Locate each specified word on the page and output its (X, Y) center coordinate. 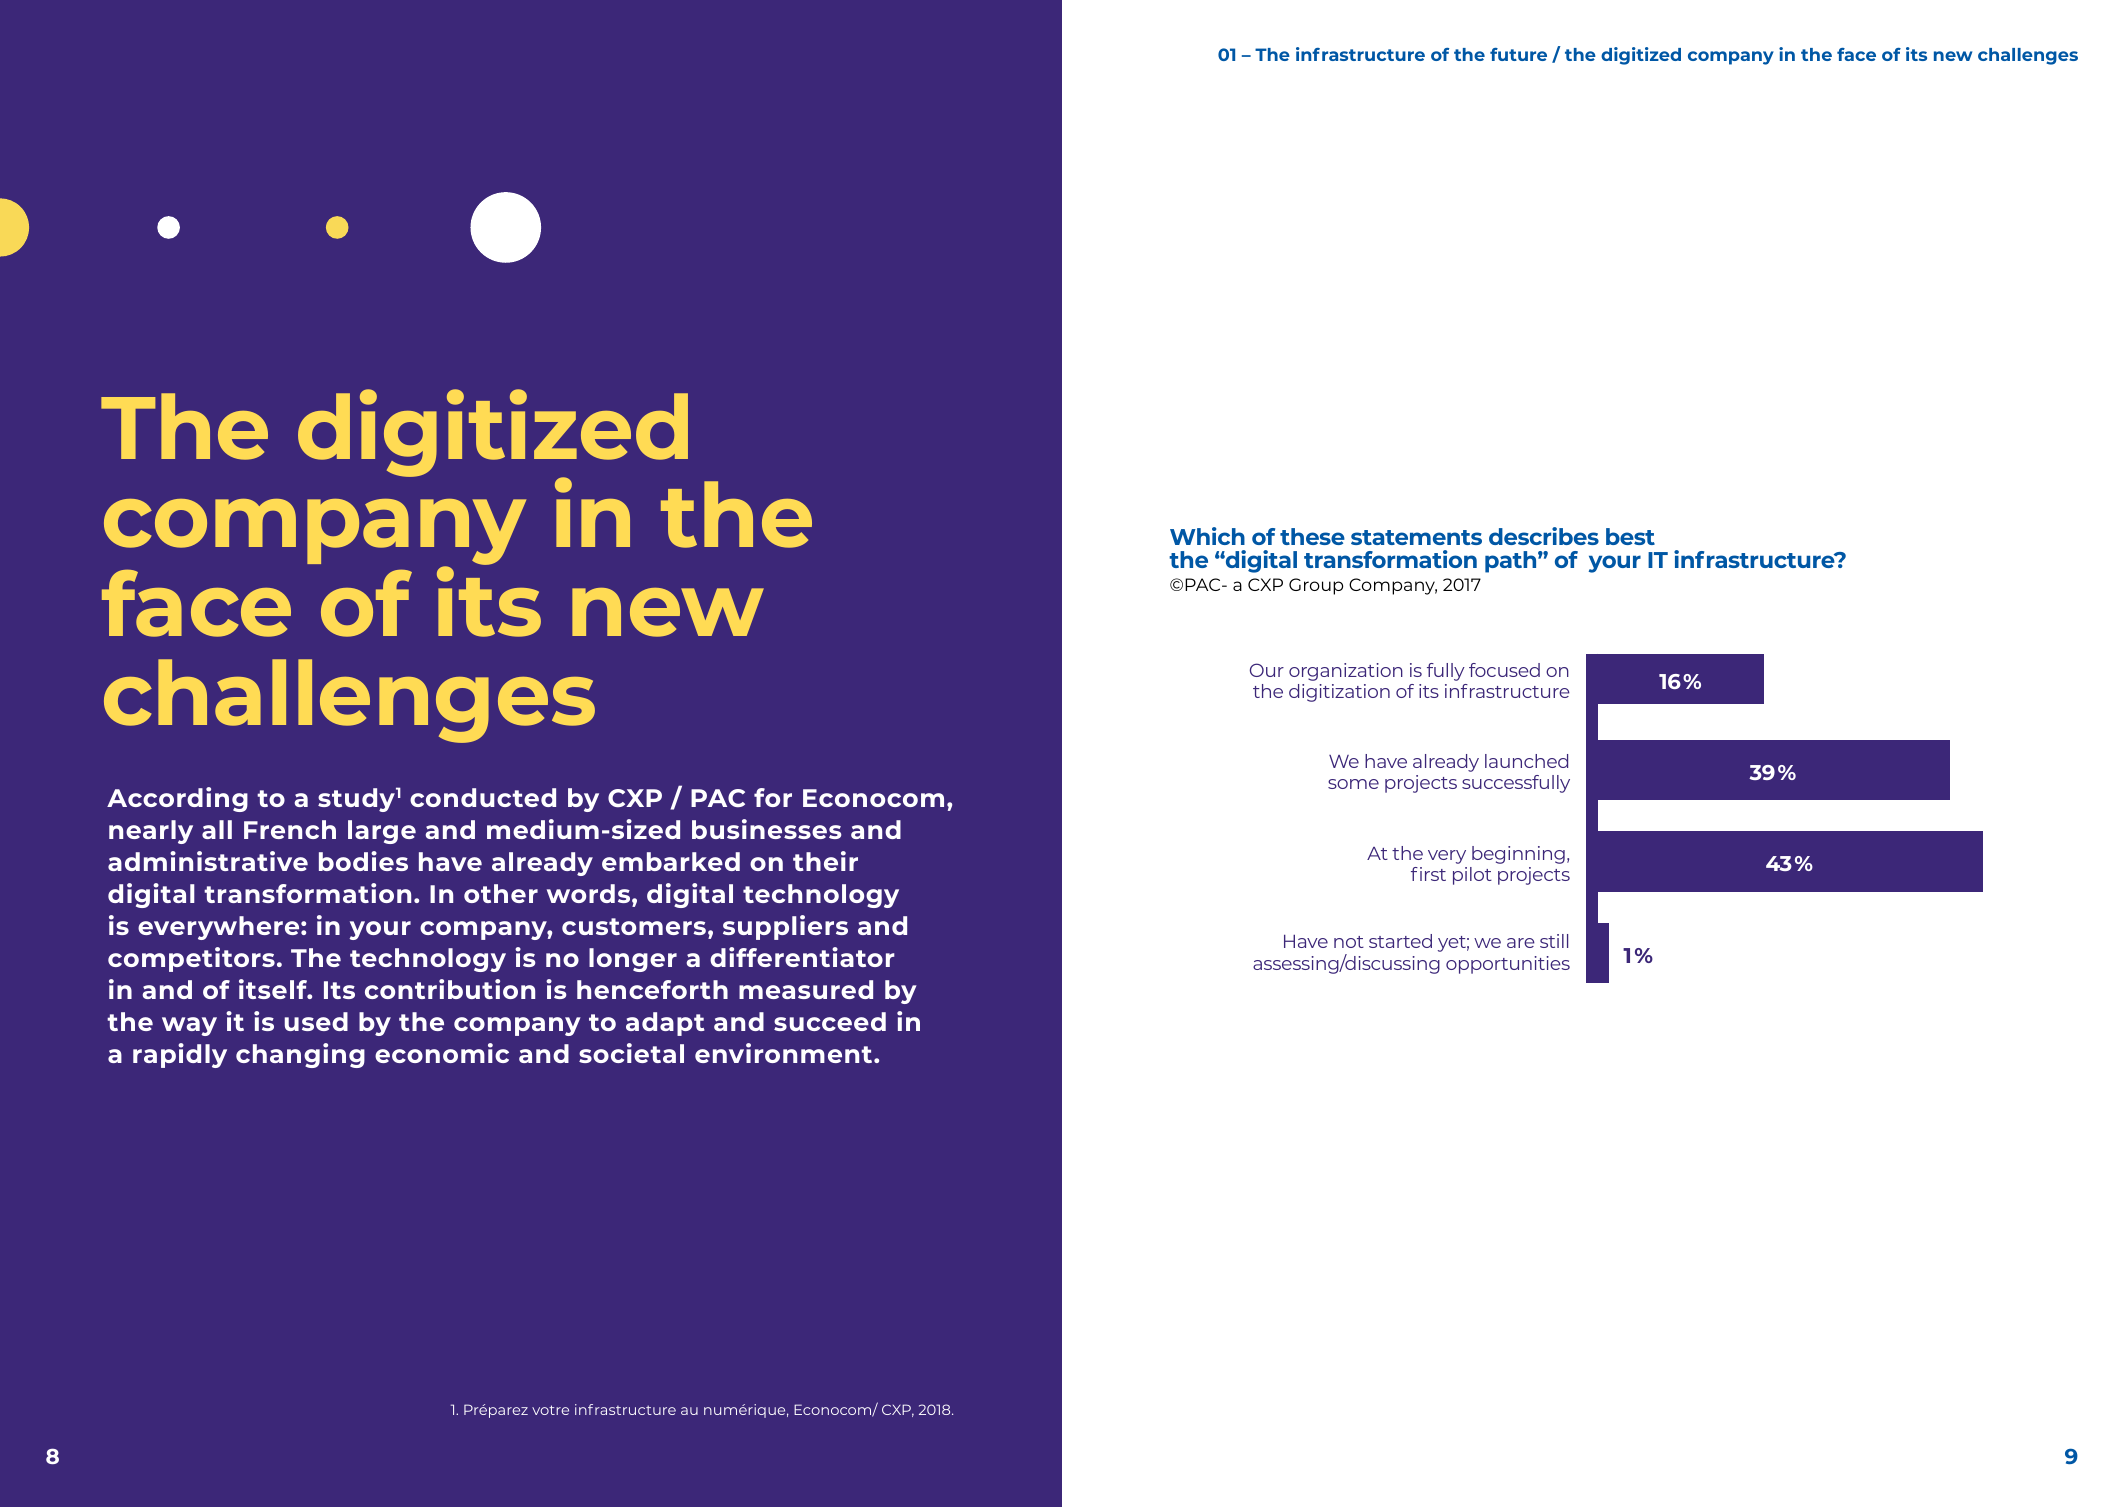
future (1518, 54)
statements (1416, 537)
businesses (766, 829)
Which (1207, 536)
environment (785, 1053)
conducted (483, 797)
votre (550, 1410)
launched (1526, 761)
